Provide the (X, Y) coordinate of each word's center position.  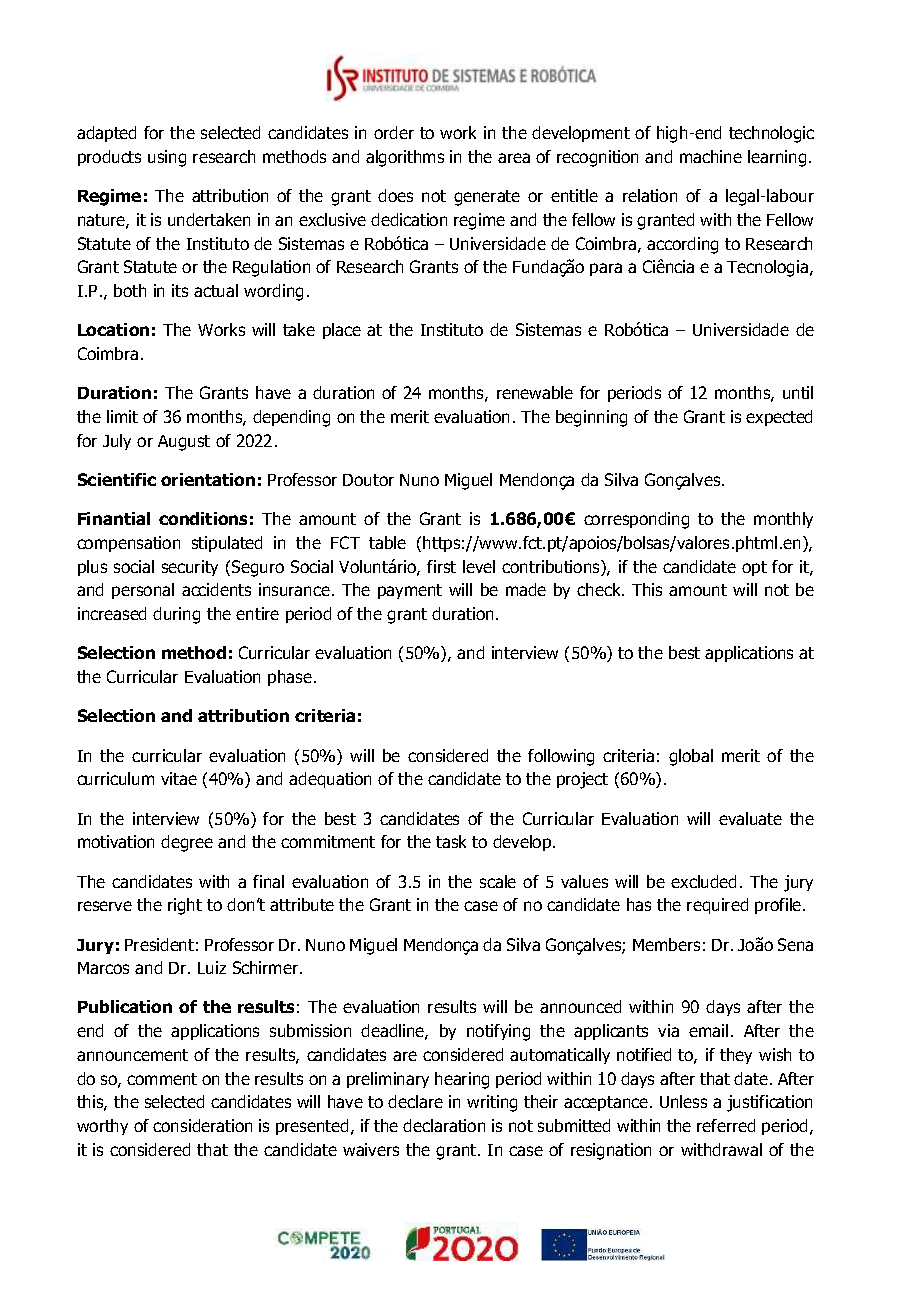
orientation (208, 479)
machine (711, 156)
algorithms (405, 158)
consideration (202, 1125)
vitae (179, 778)
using (167, 158)
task (451, 841)
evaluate (750, 818)
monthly (783, 520)
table (387, 542)
